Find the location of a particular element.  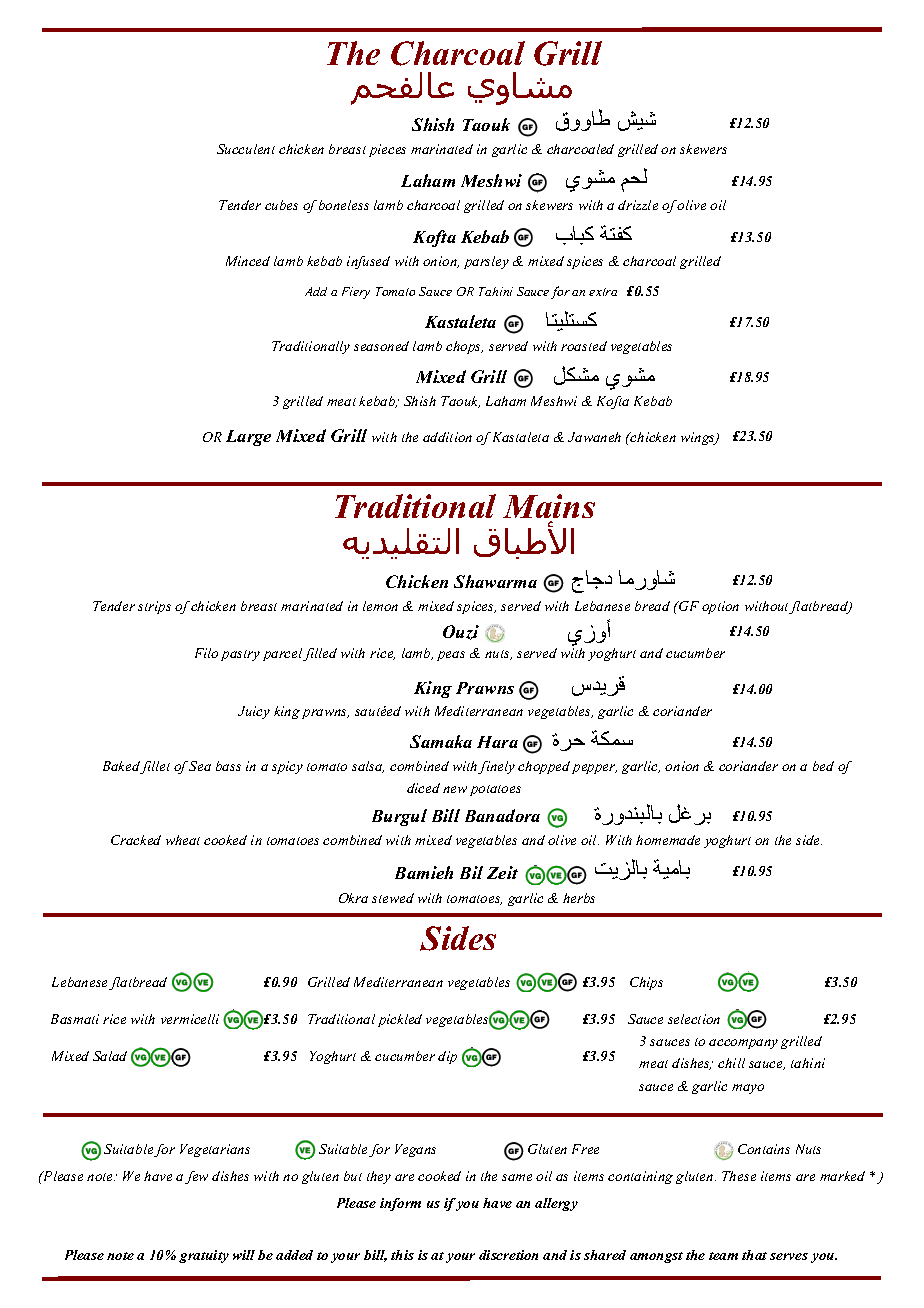

pieces is located at coordinates (387, 150).
